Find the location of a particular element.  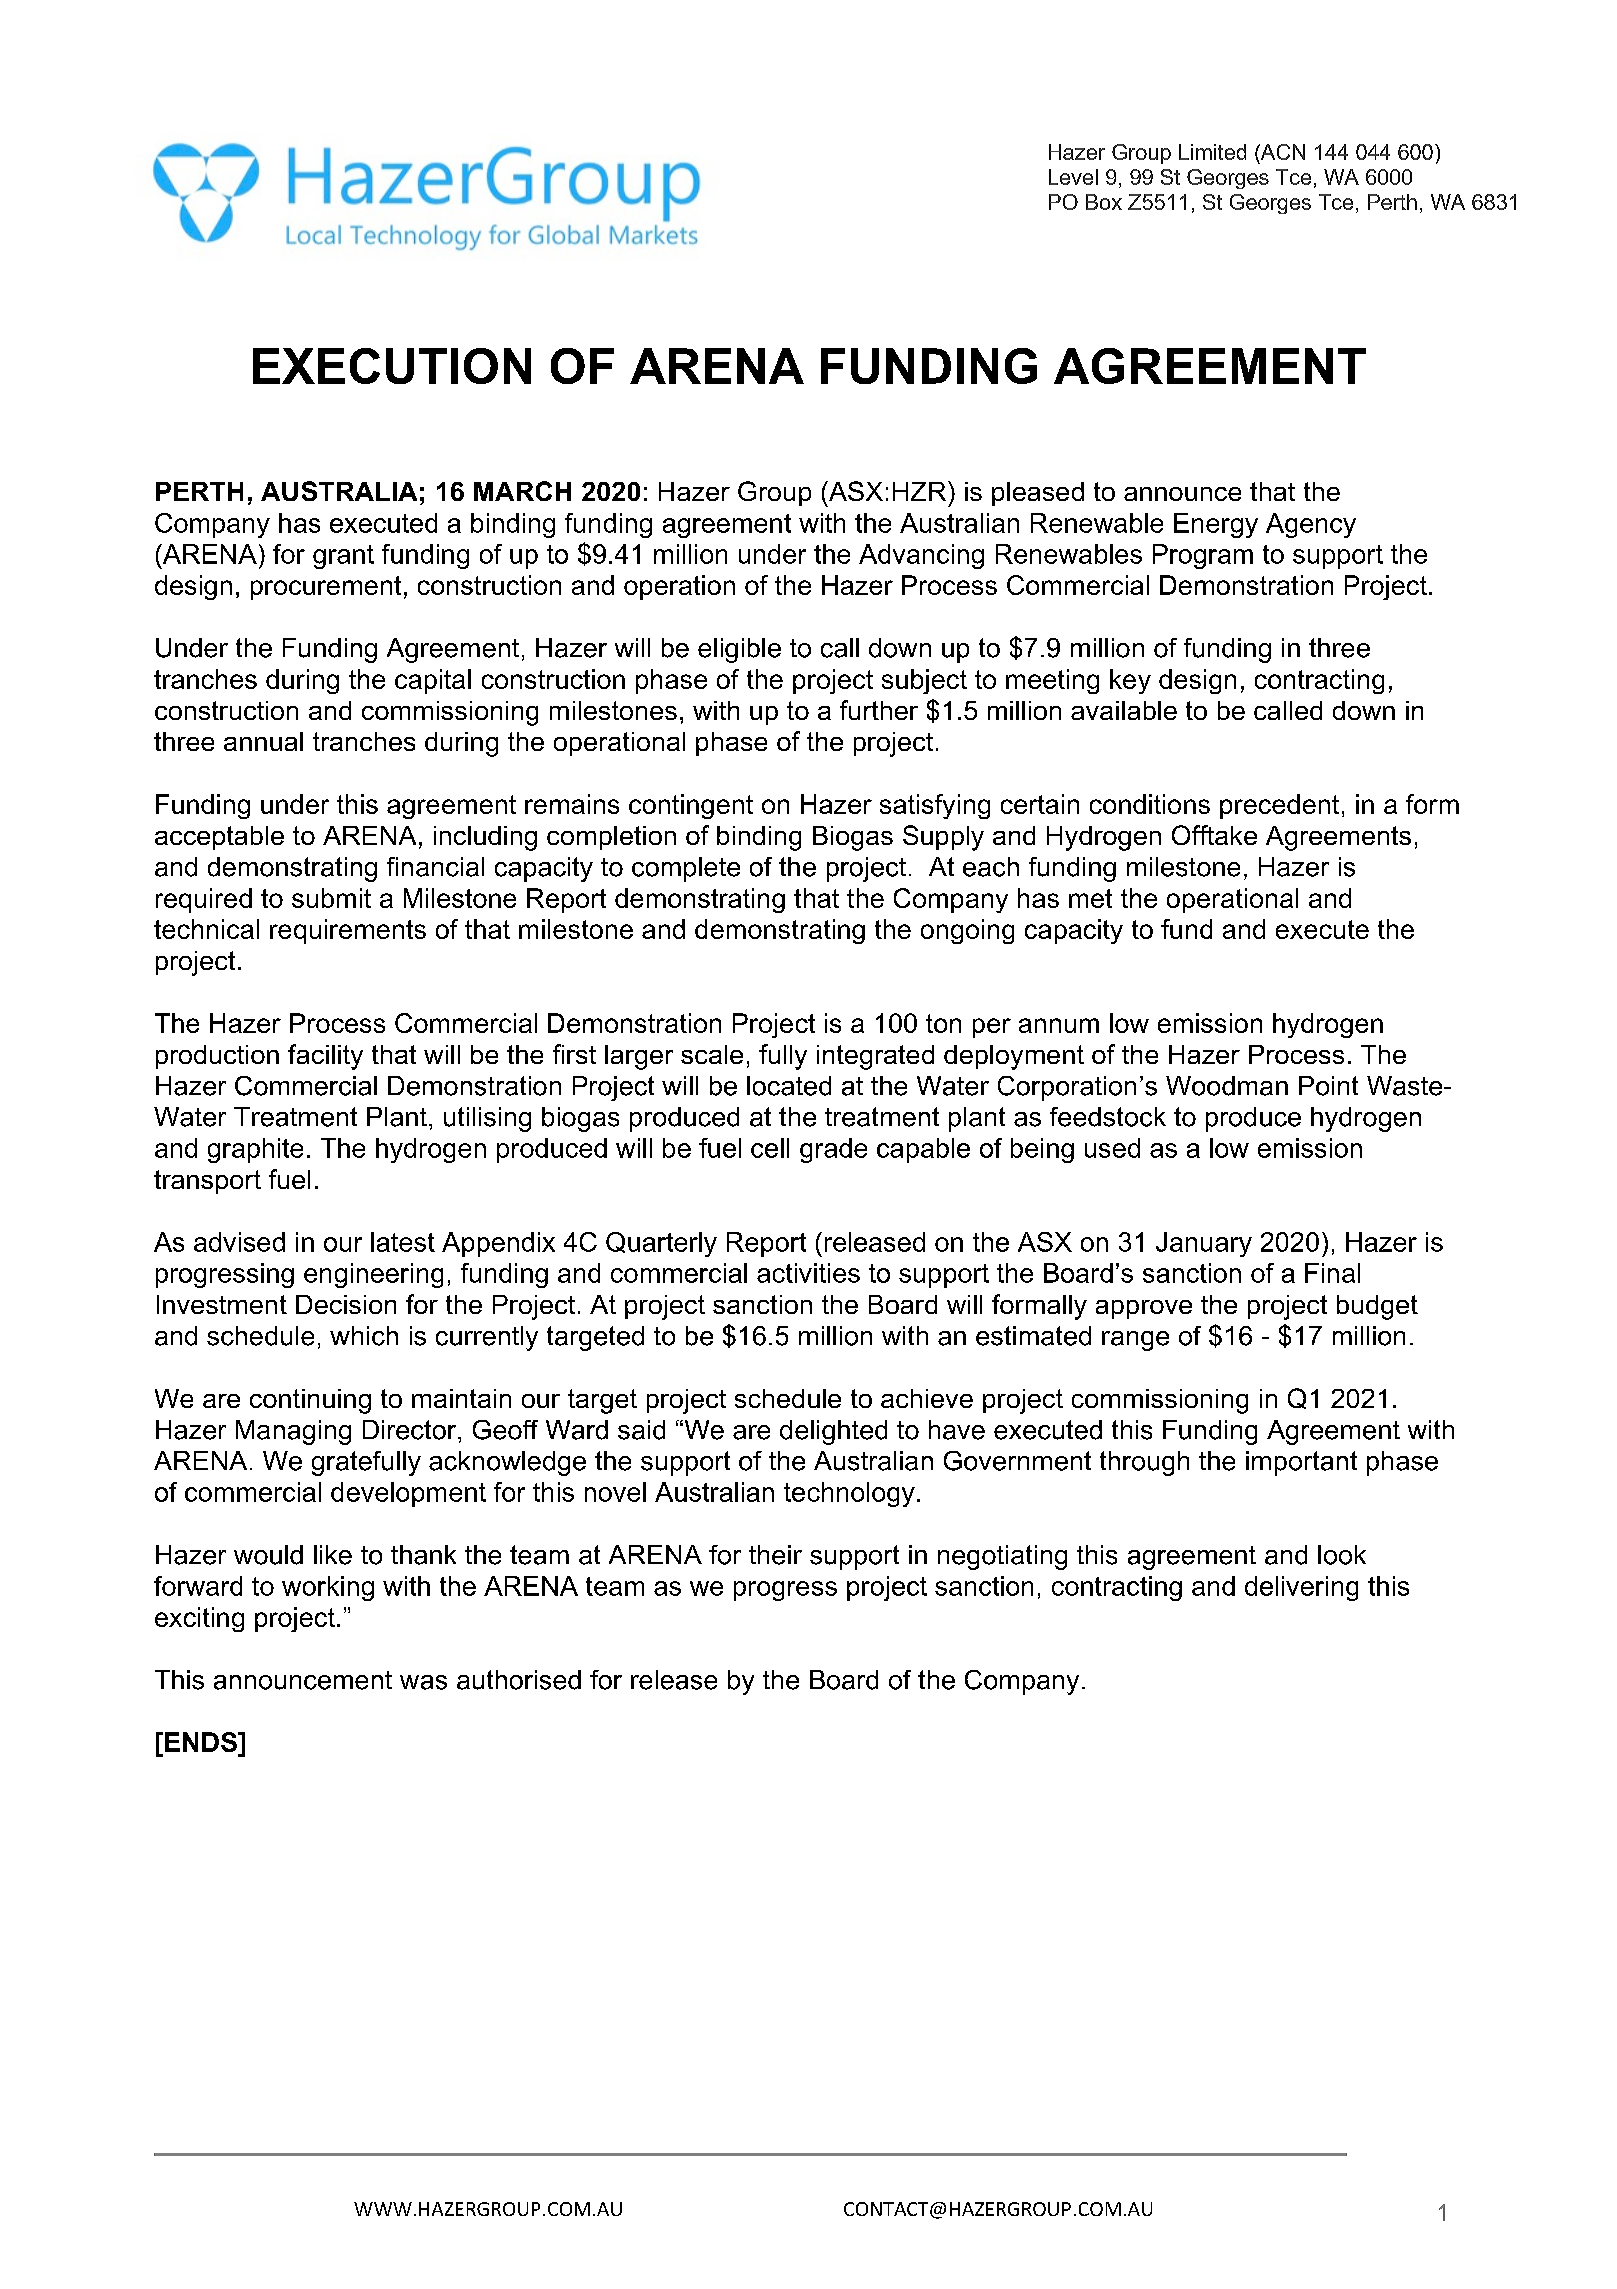

working is located at coordinates (328, 1588).
